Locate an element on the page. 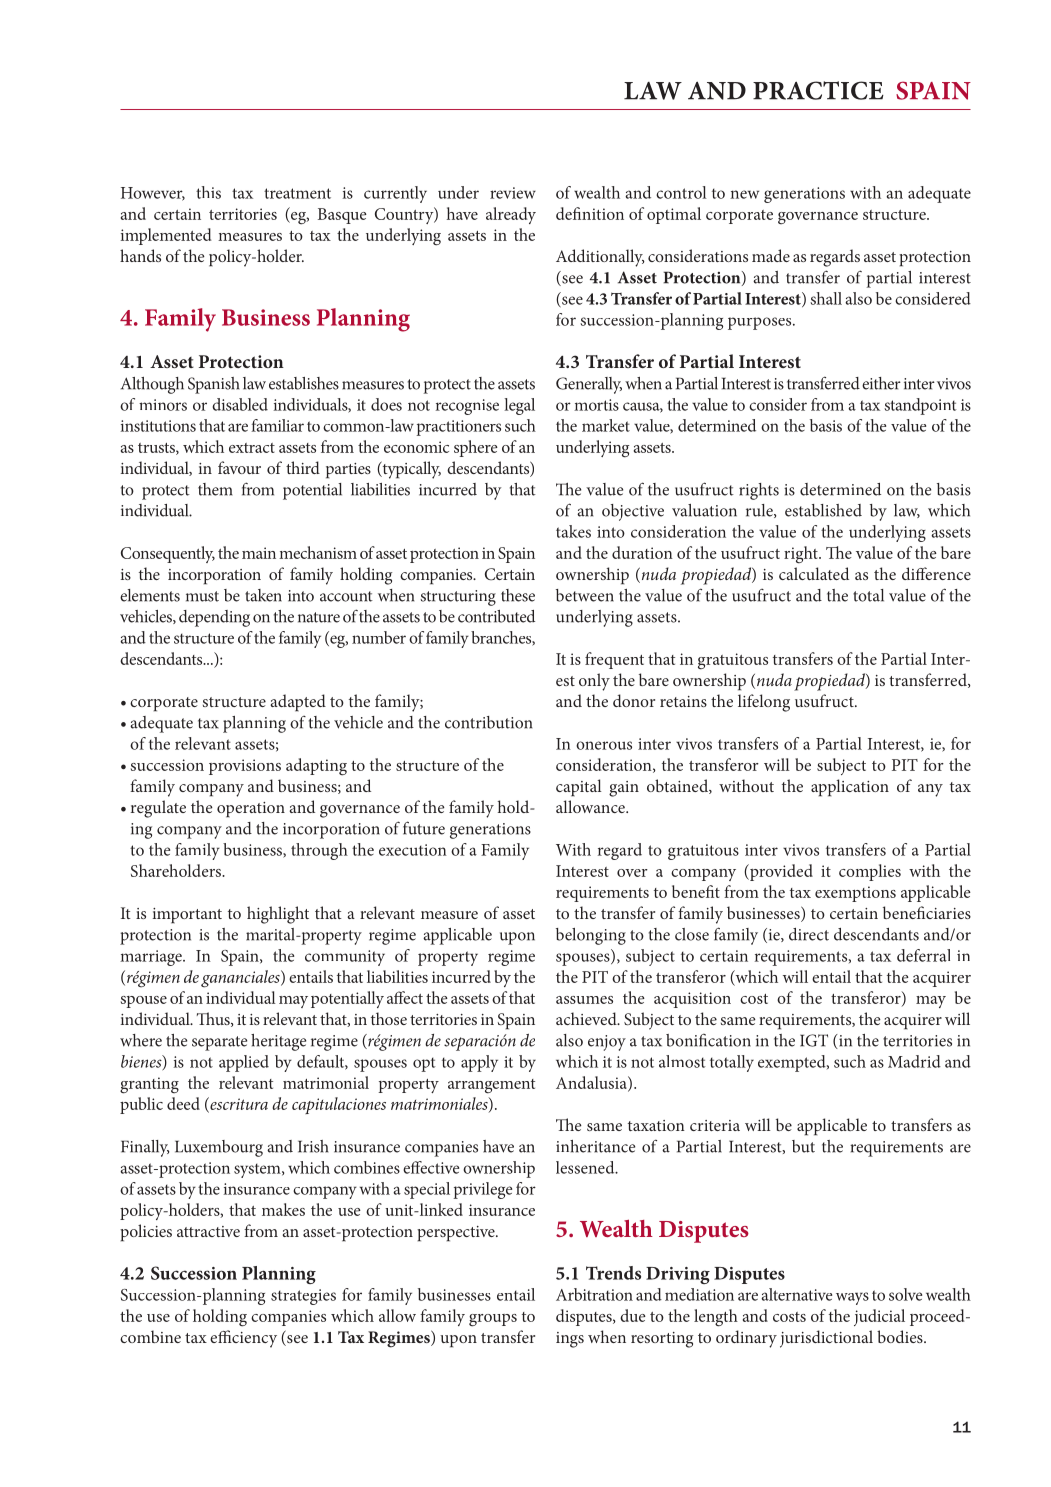  contribution is located at coordinates (488, 722).
